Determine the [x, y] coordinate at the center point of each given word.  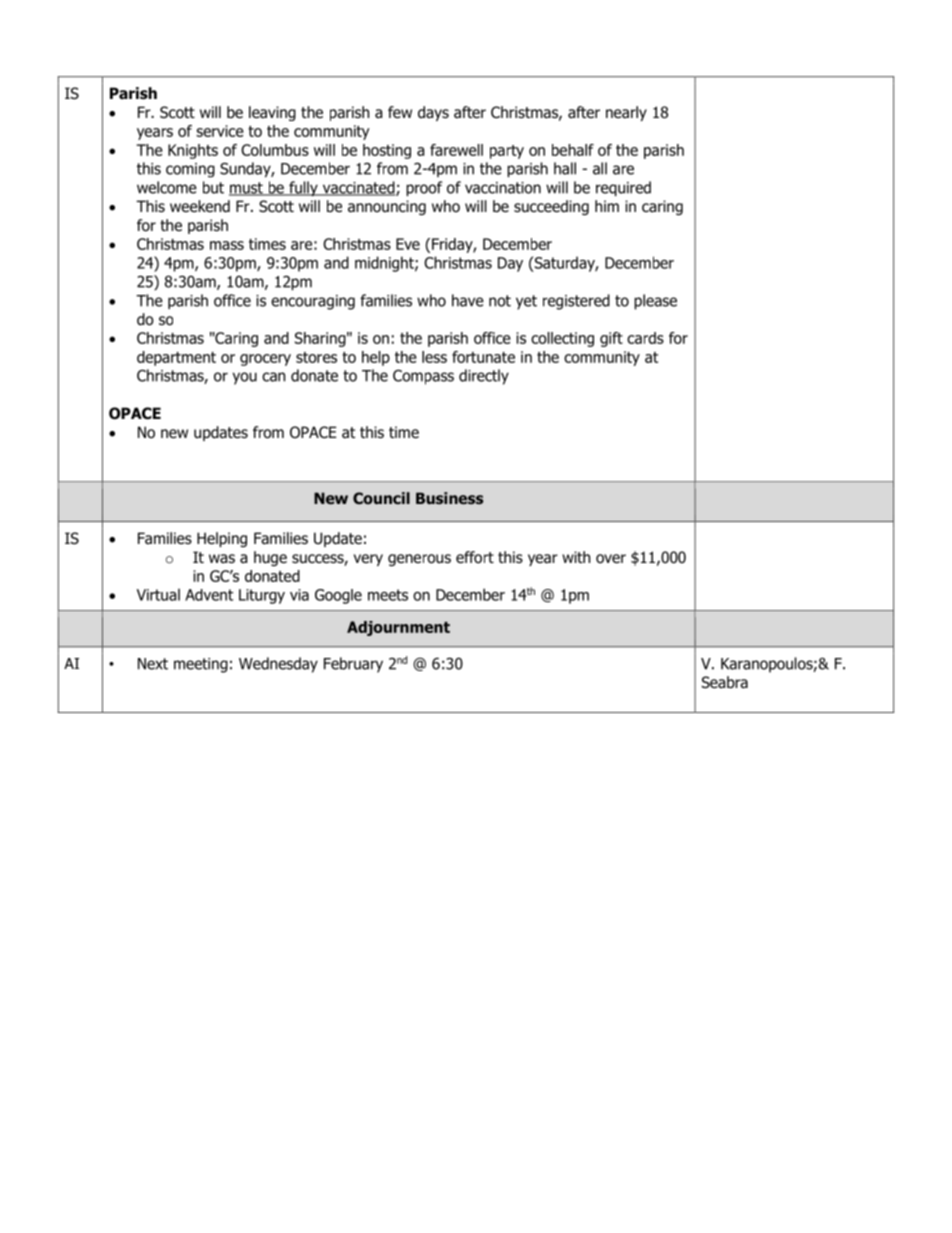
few [400, 112]
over [611, 559]
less [434, 357]
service [220, 131]
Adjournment [398, 628]
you [245, 378]
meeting [201, 665]
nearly [626, 113]
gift [611, 339]
